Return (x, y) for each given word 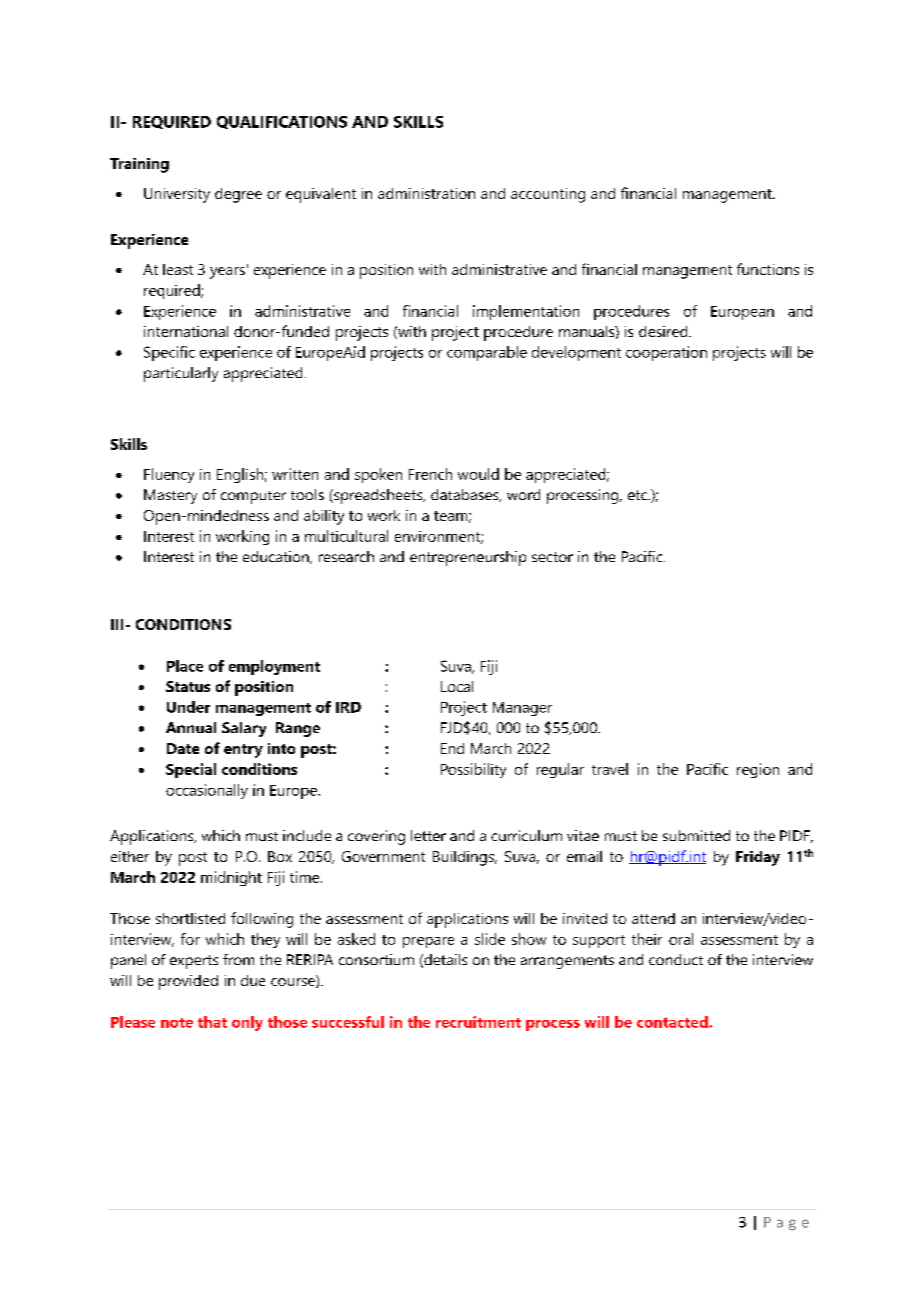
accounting (548, 195)
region (758, 770)
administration (426, 193)
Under (188, 707)
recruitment (478, 1022)
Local (457, 686)
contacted (673, 1022)
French (430, 474)
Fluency (169, 475)
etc (639, 495)
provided (188, 982)
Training (139, 165)
